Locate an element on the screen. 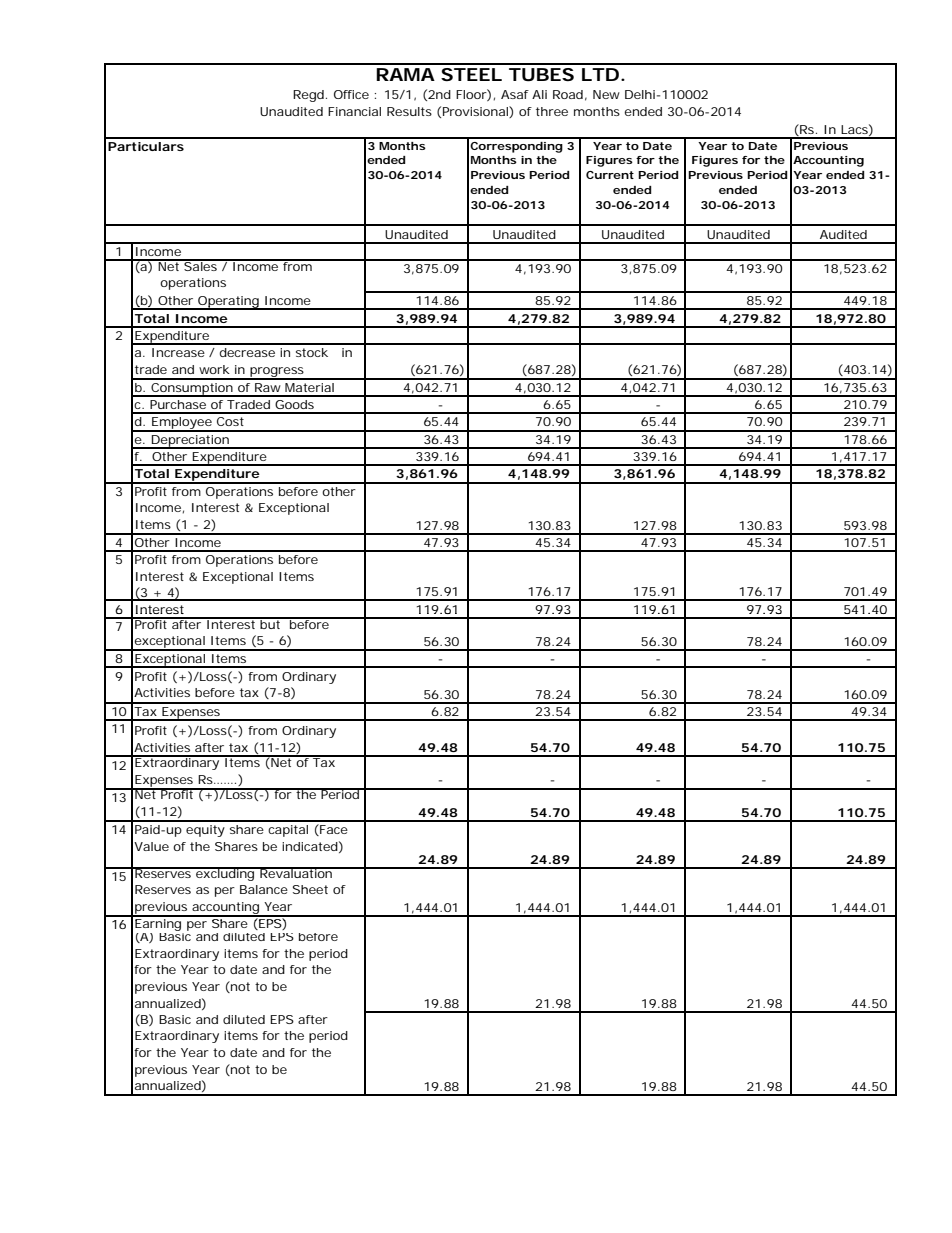  Current is located at coordinates (610, 175).
